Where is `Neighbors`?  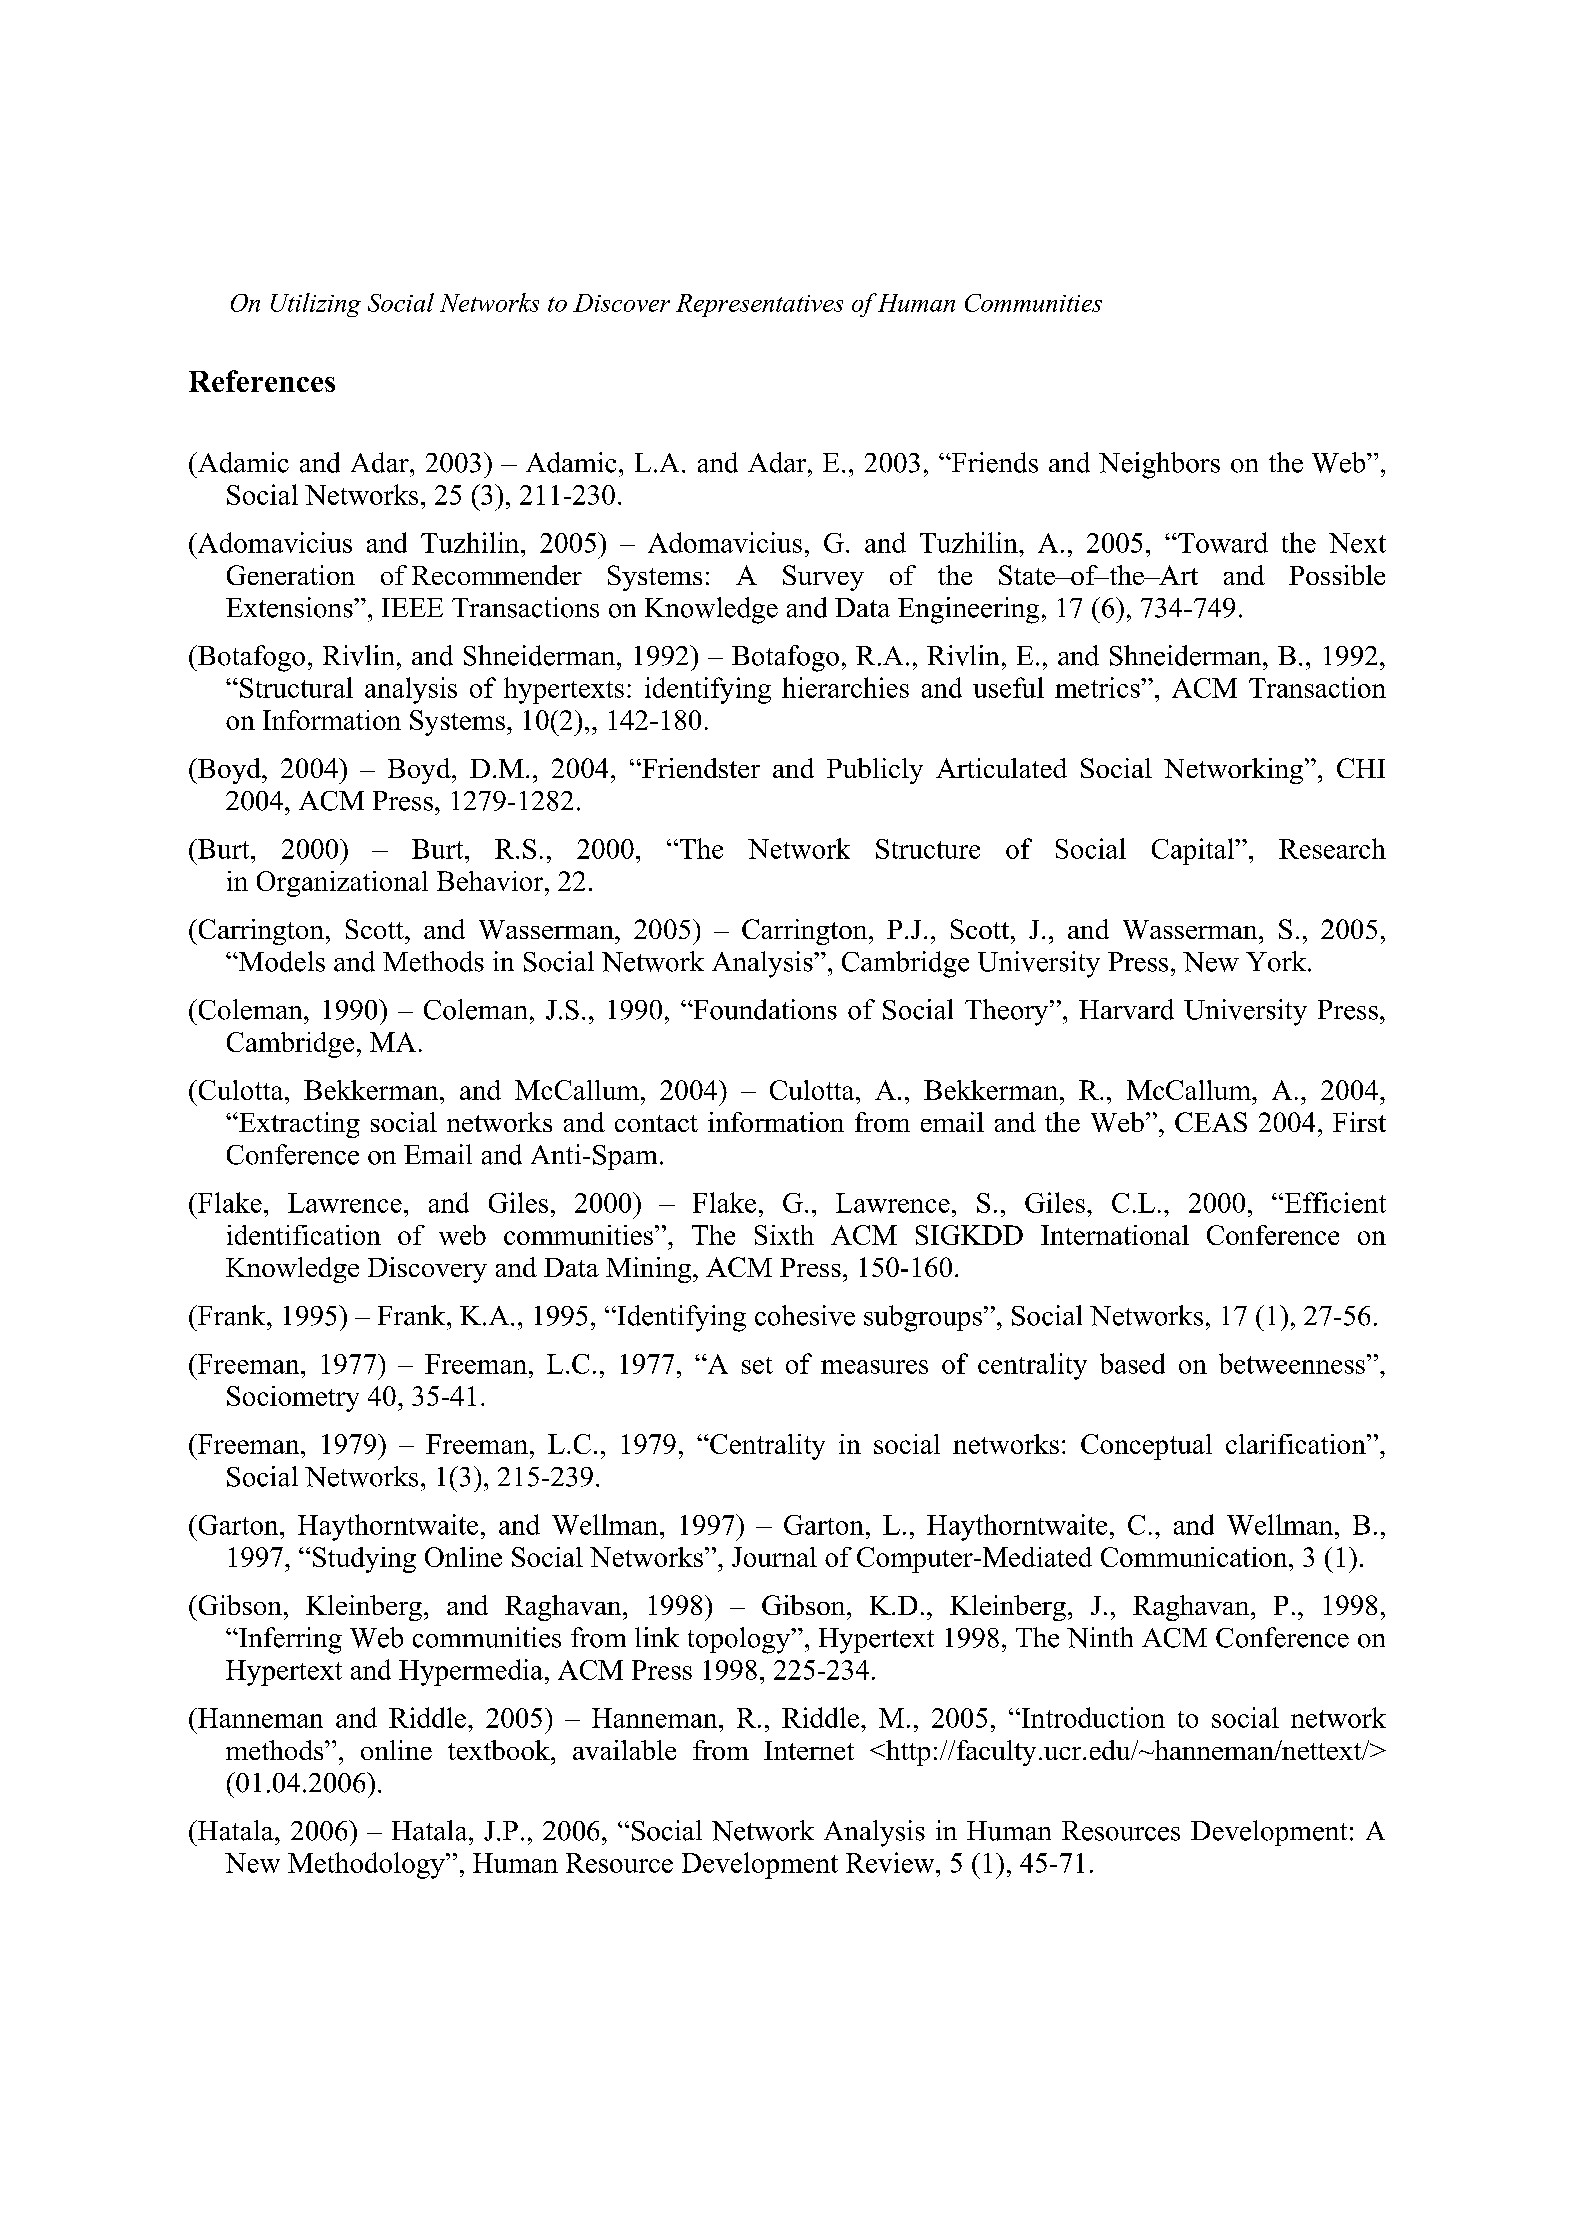
Neighbors is located at coordinates (1159, 465).
